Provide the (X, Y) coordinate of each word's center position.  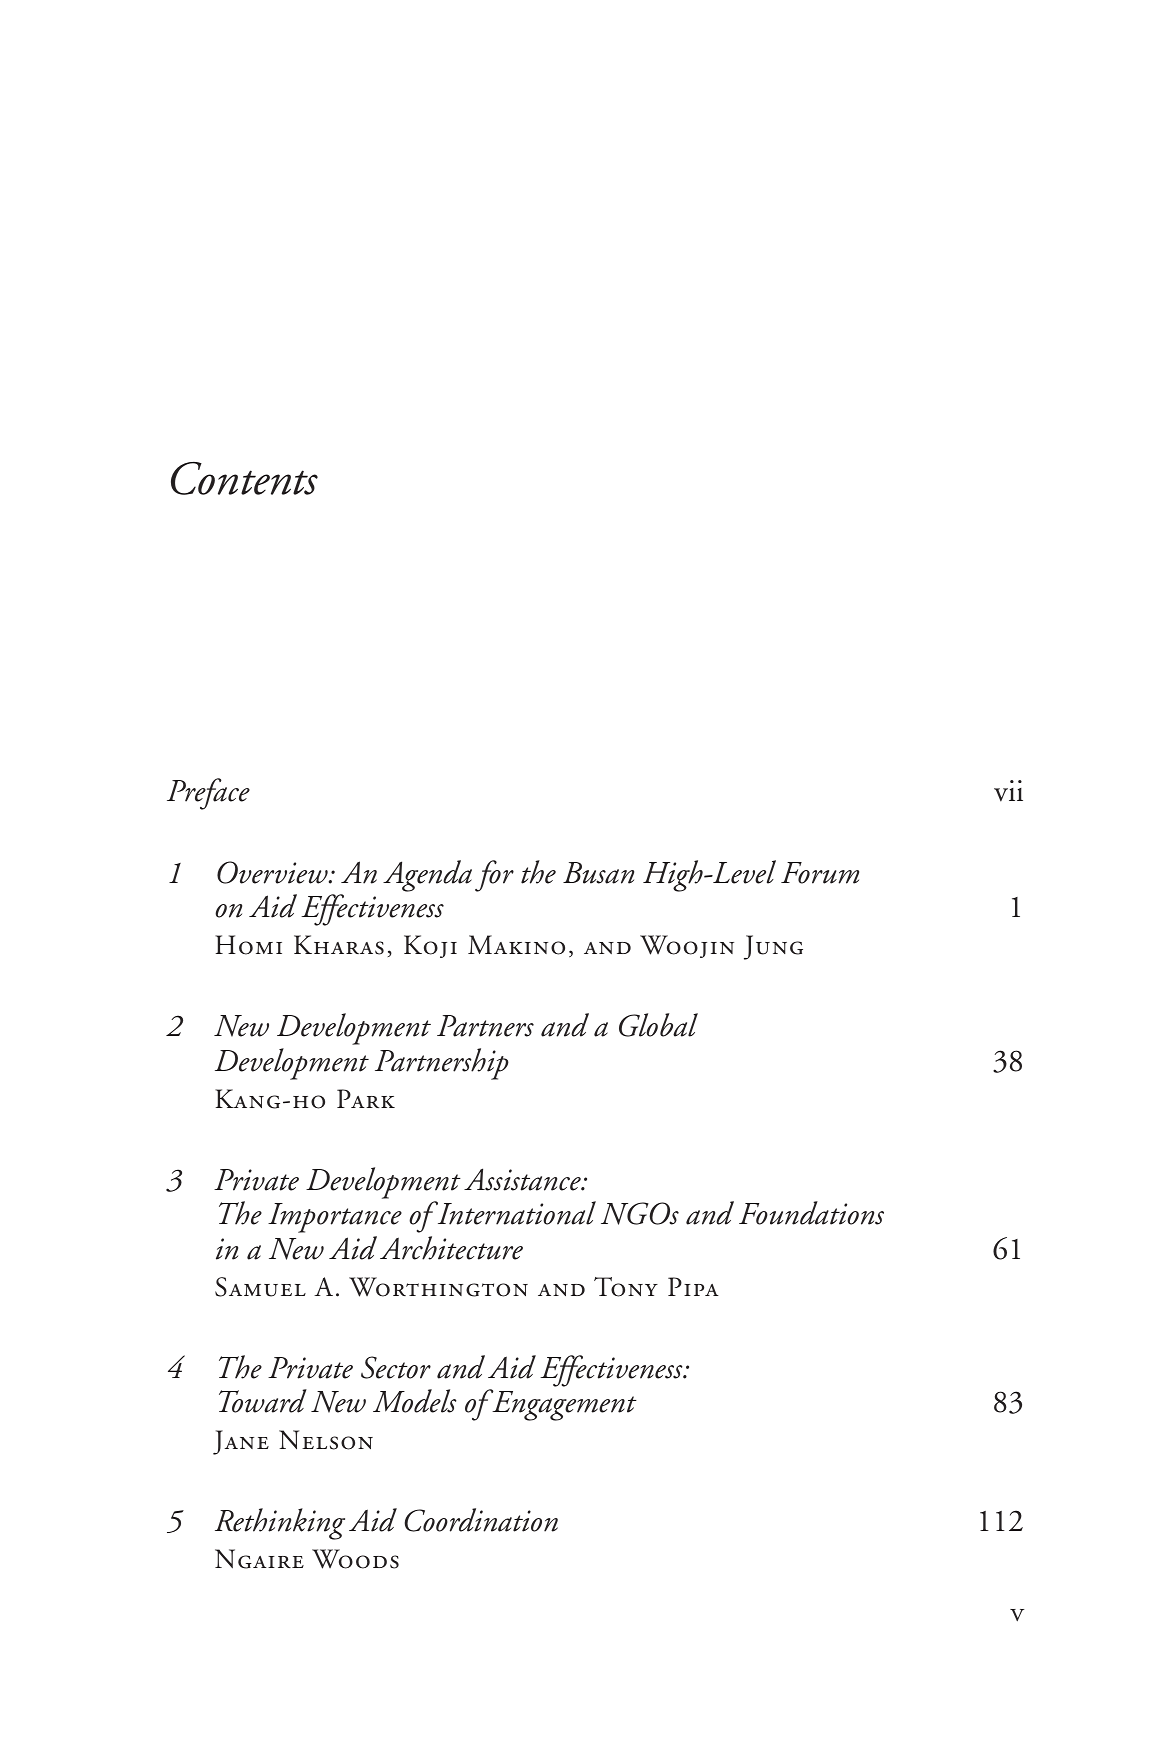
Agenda (427, 876)
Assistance (523, 1179)
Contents (244, 478)
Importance (335, 1218)
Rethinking (280, 1524)
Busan (598, 873)
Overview (273, 872)
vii (1008, 791)
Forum (820, 873)
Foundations (811, 1213)
